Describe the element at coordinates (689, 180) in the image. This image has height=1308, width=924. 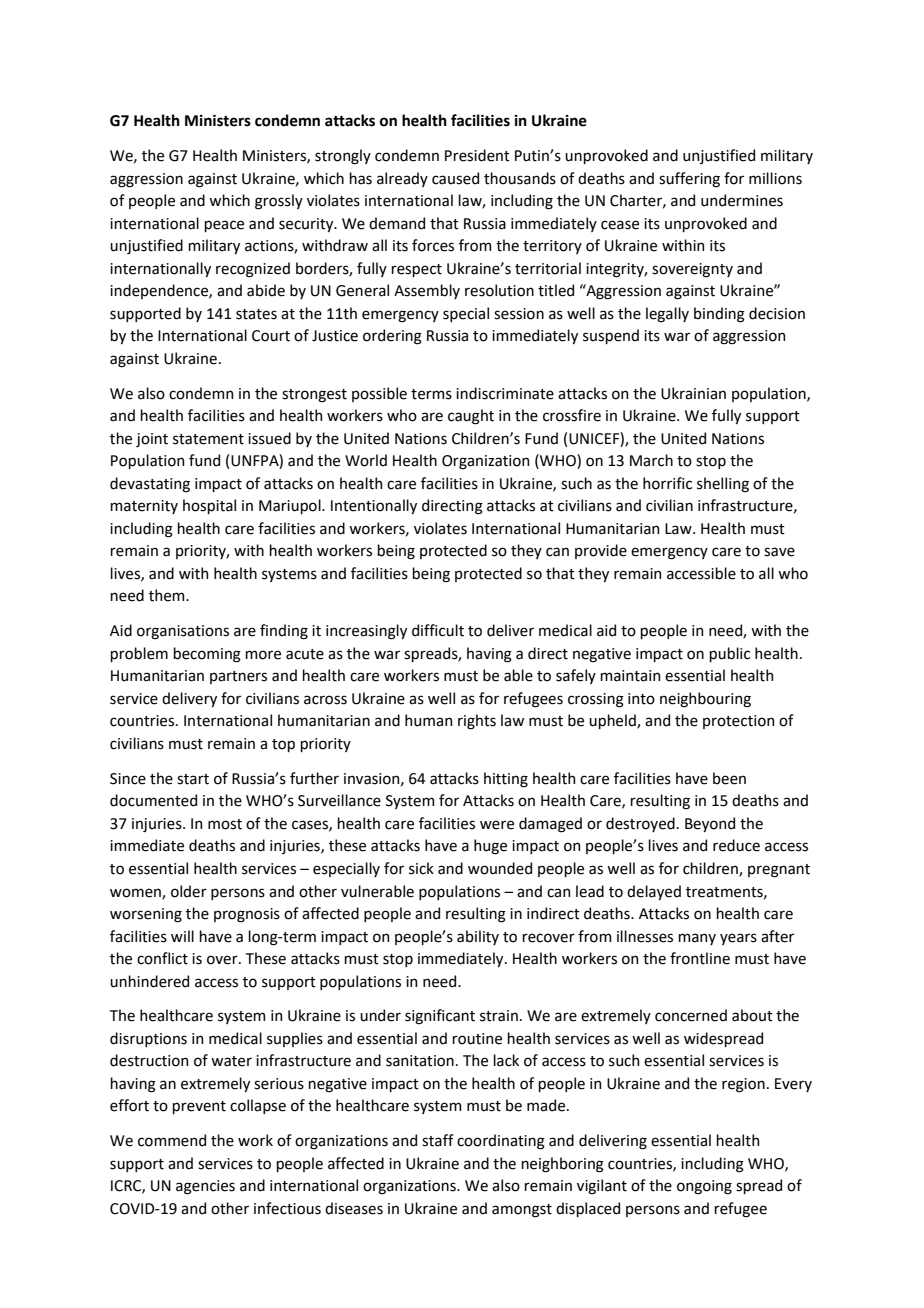
I see `suffering` at that location.
